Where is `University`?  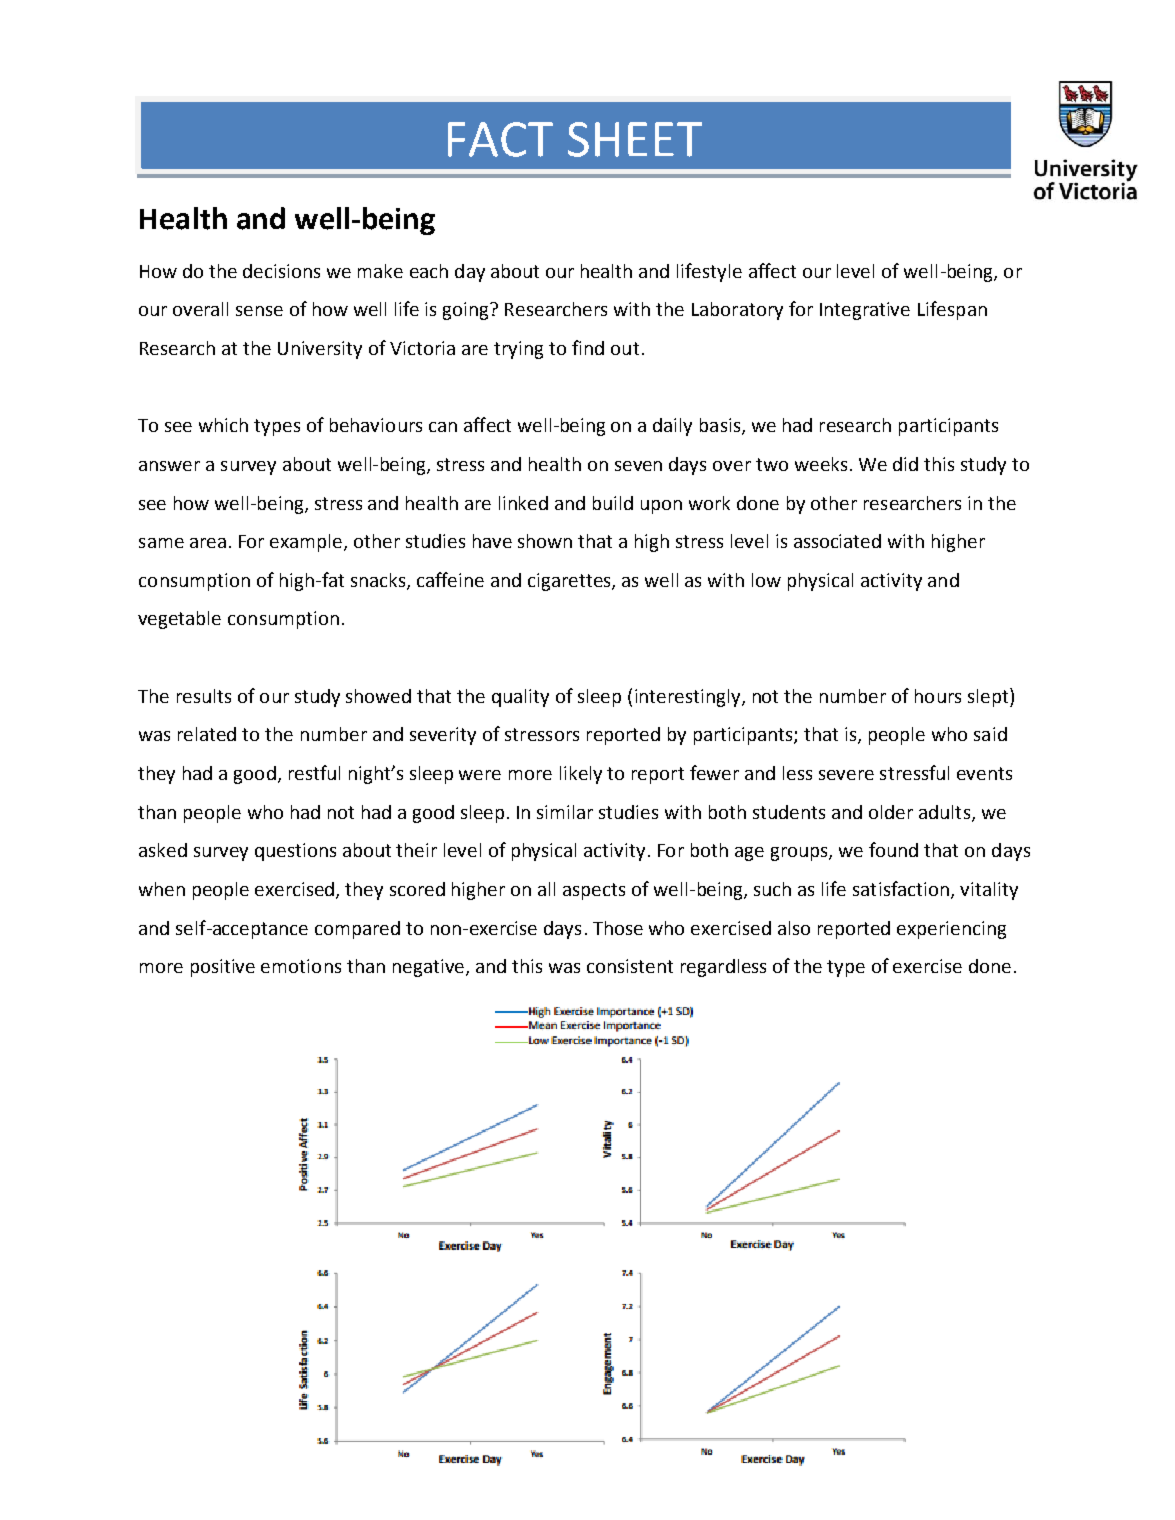
University is located at coordinates (320, 350).
